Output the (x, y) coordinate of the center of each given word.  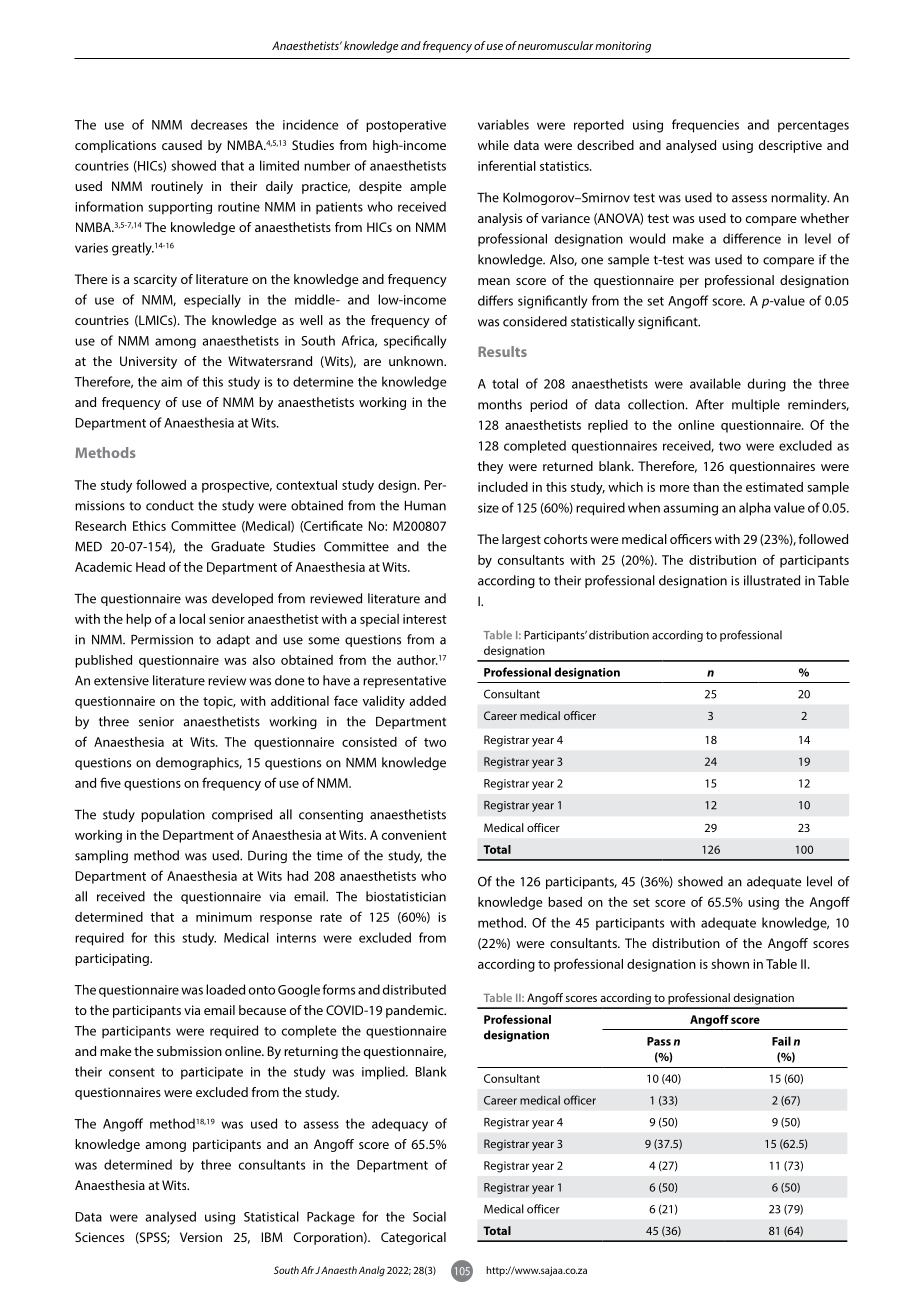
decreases (219, 124)
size (488, 508)
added (428, 701)
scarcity (155, 280)
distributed (414, 989)
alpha (755, 509)
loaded (225, 989)
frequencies (705, 126)
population (173, 815)
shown (730, 964)
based (565, 902)
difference (752, 238)
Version (201, 1237)
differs (495, 300)
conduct (170, 505)
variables (503, 124)
